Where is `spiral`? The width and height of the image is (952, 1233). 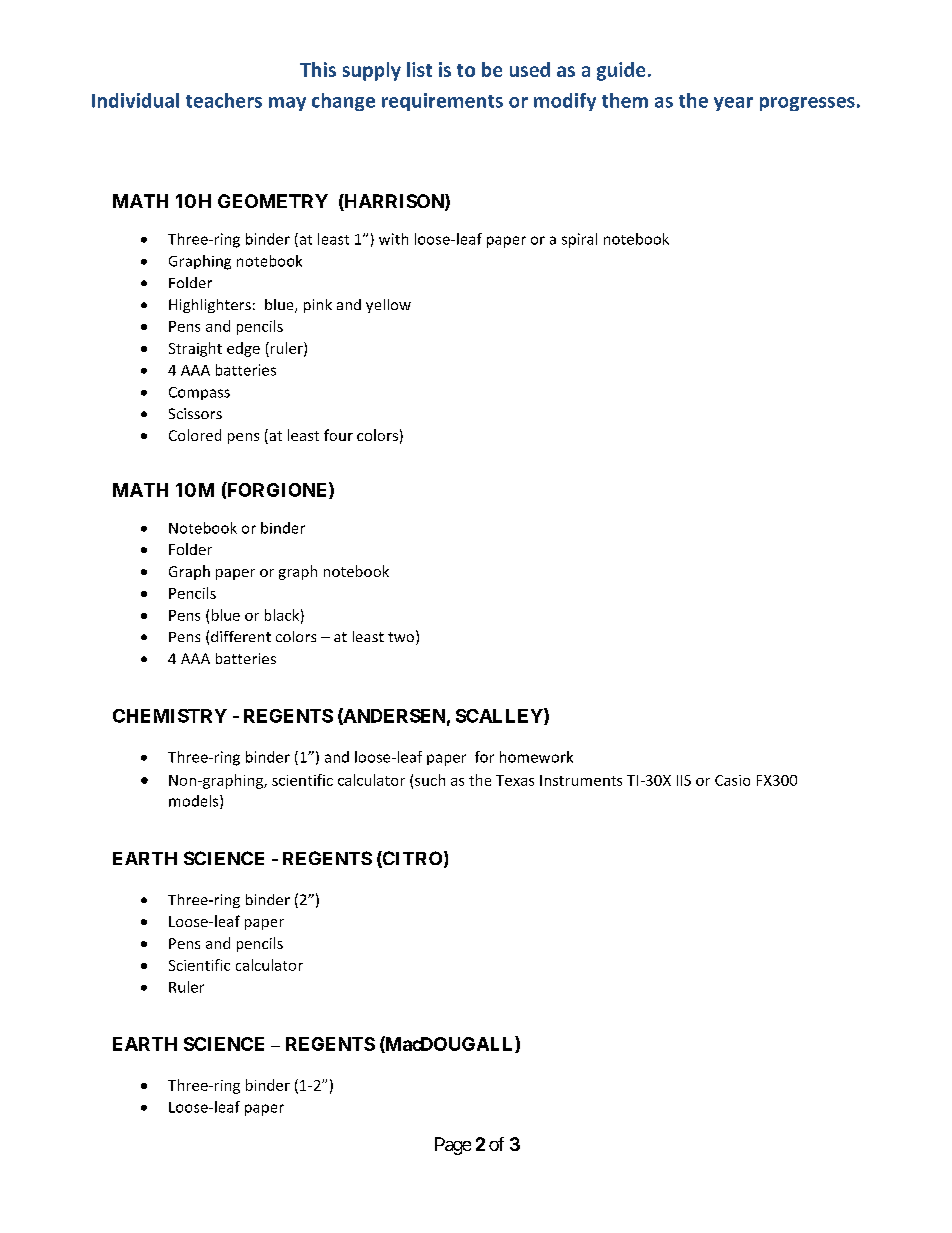 spiral is located at coordinates (579, 240).
